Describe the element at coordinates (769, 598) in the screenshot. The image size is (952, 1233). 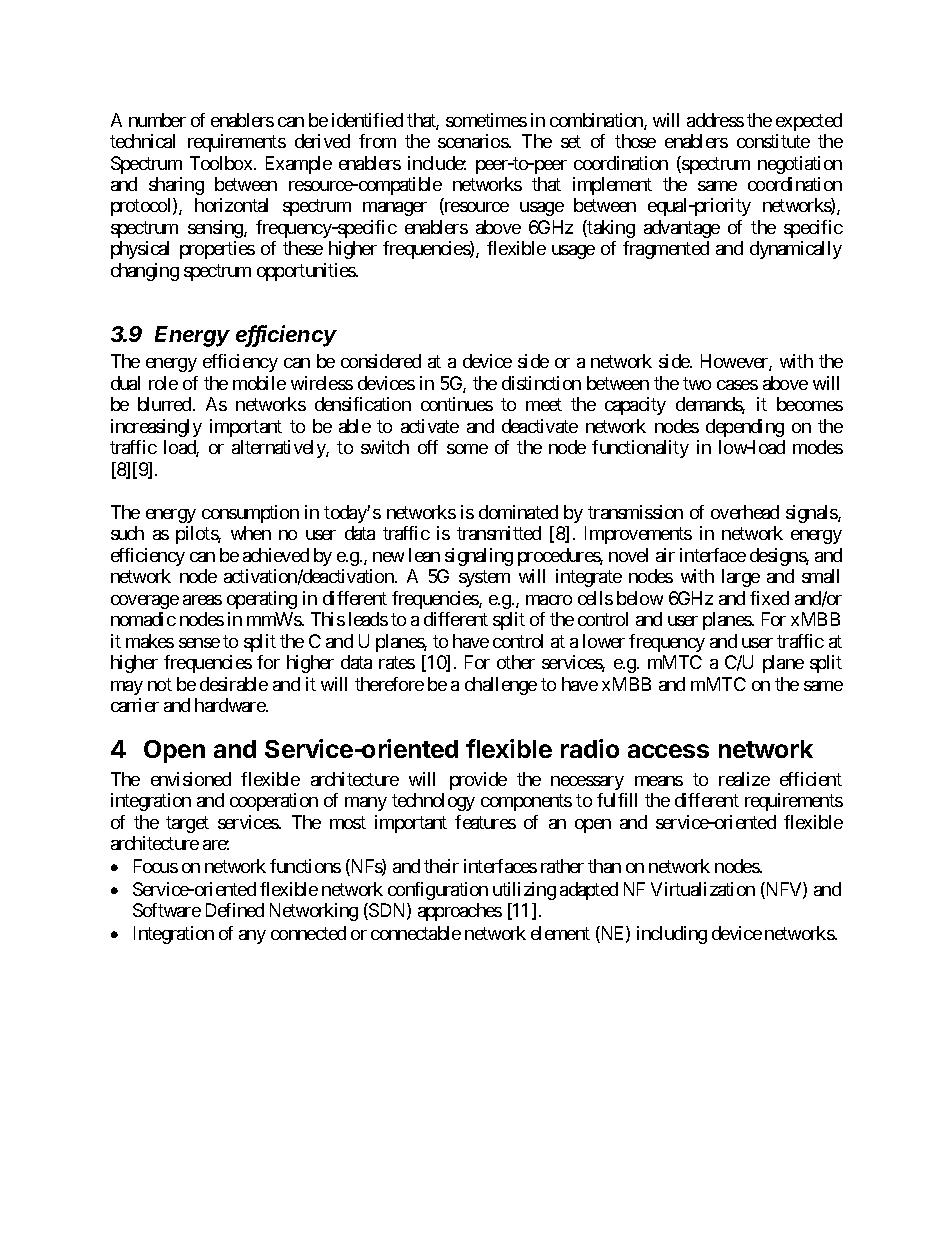
I see `fixed` at that location.
